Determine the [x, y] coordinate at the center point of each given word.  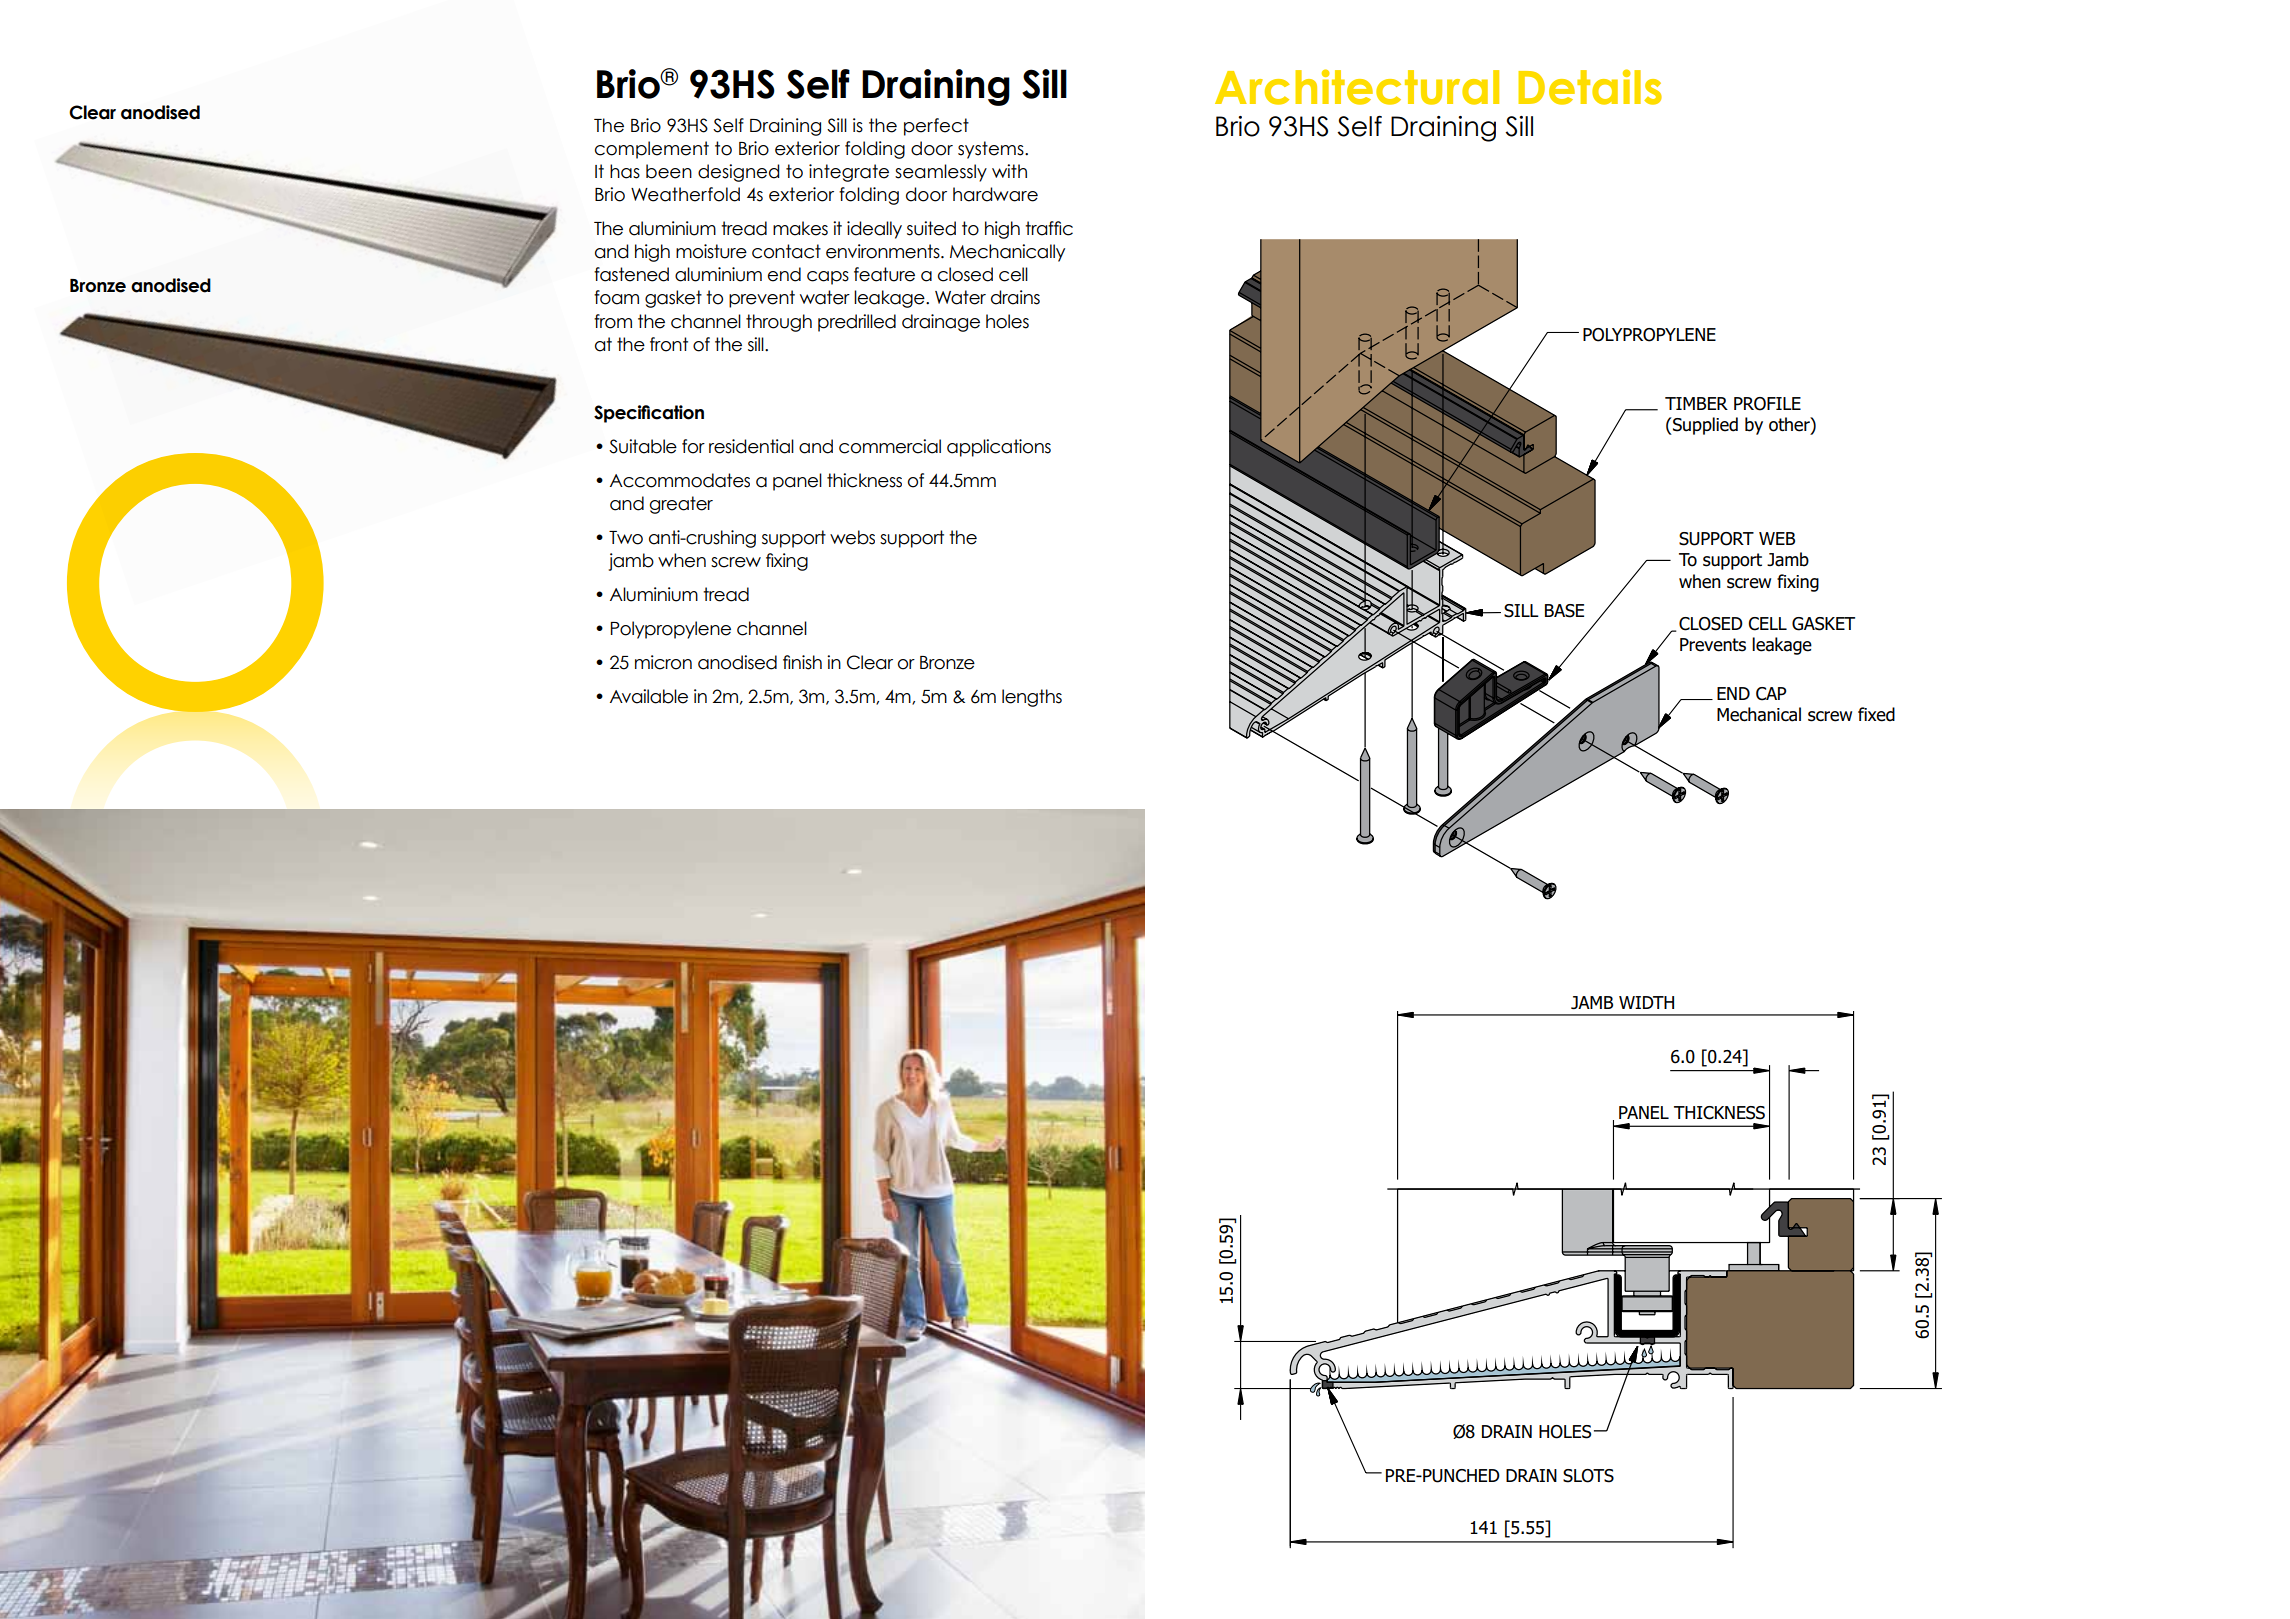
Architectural [1357, 87]
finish [802, 662]
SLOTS [1588, 1476]
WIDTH [1646, 1002]
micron [663, 662]
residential [751, 446]
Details [1590, 87]
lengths [1032, 698]
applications [999, 448]
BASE [1564, 611]
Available [649, 696]
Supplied [1704, 426]
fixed [1876, 714]
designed [739, 173]
